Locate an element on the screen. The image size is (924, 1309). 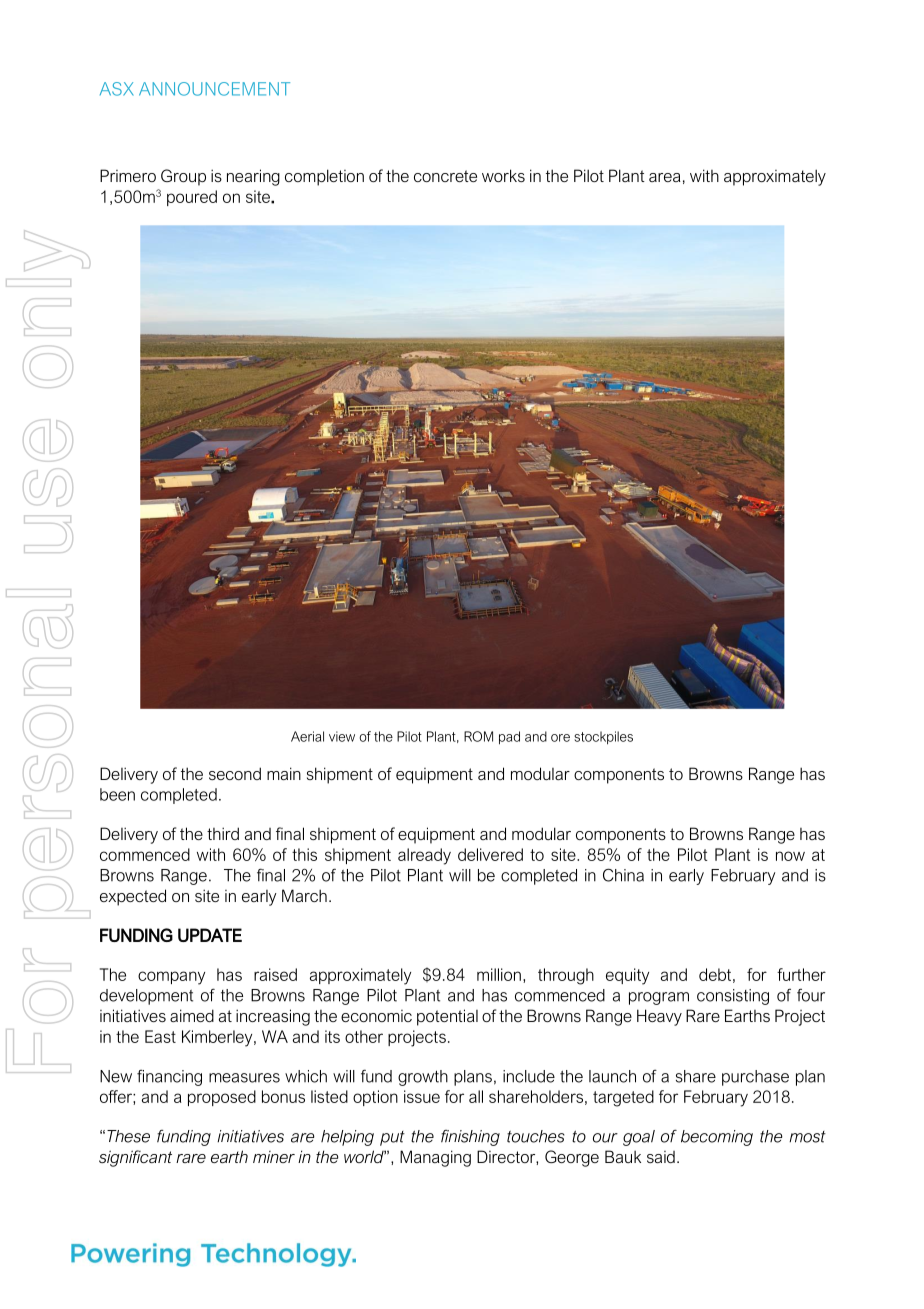
finishing is located at coordinates (470, 1138).
